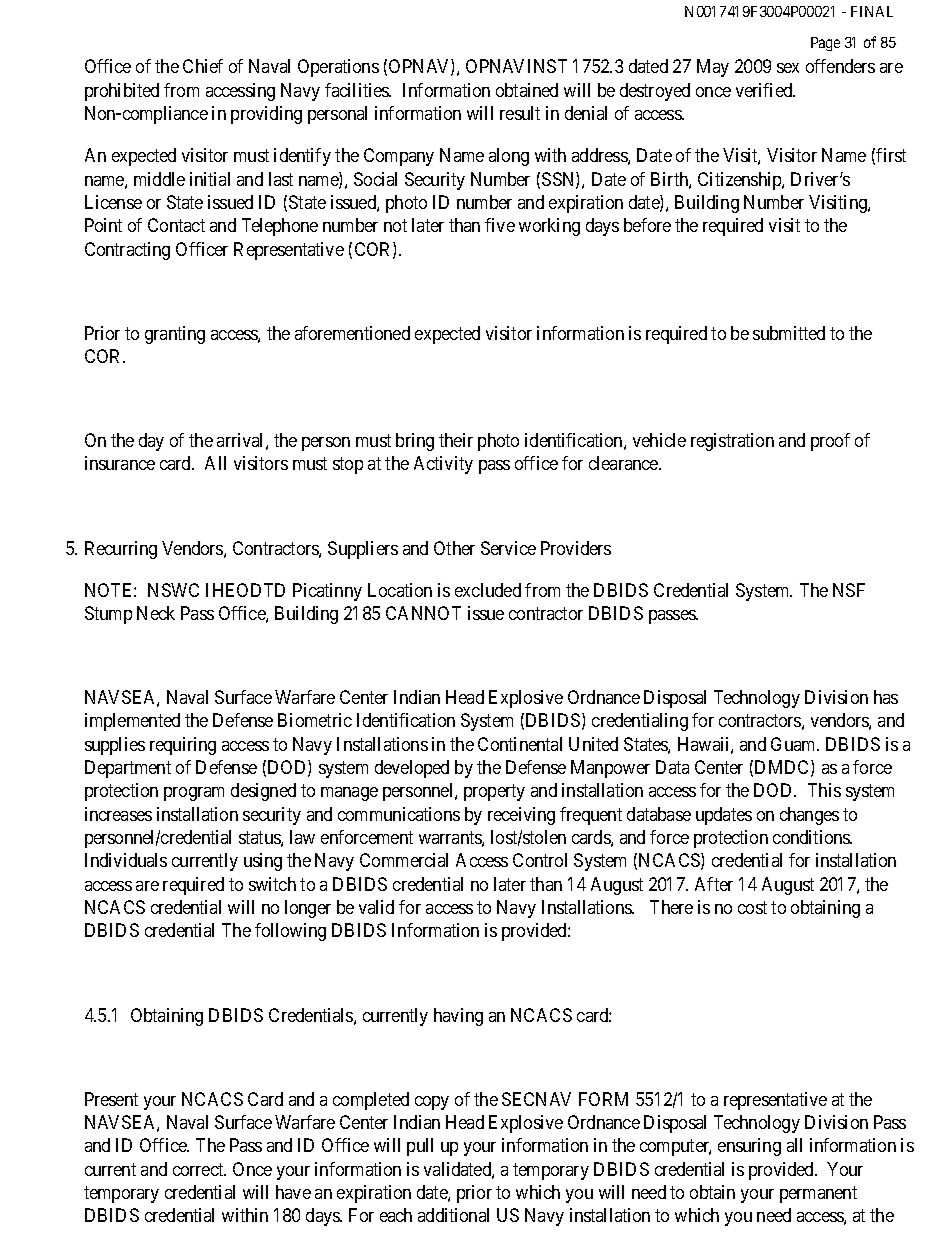 This document has width=952, height=1233. I want to click on result, so click(520, 113).
